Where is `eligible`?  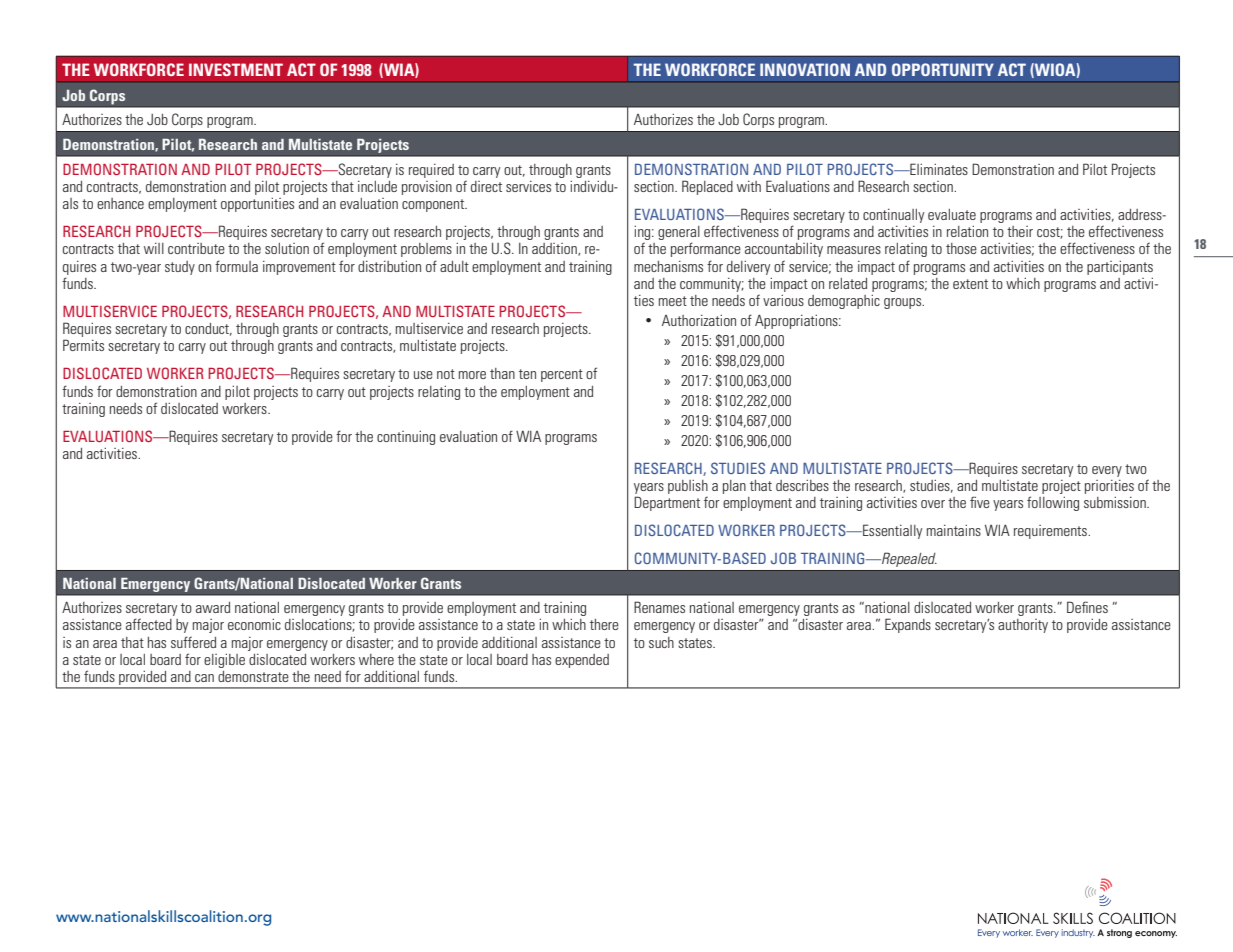 eligible is located at coordinates (224, 661).
